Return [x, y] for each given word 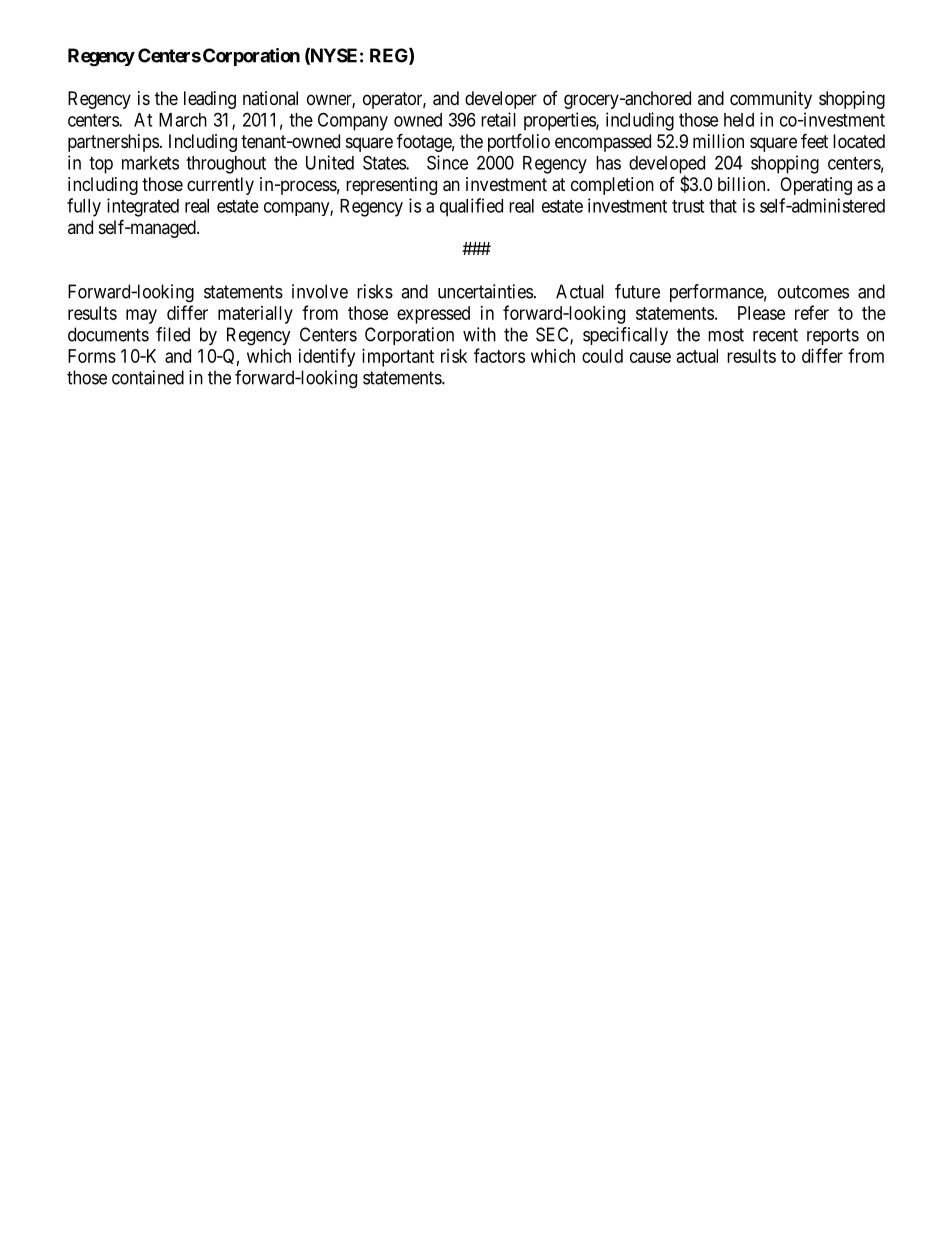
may [141, 316]
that [723, 206]
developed [667, 166]
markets [150, 163]
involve [320, 291]
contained [148, 377]
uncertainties [485, 291]
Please [761, 313]
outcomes [813, 292]
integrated [143, 207]
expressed [433, 315]
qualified [471, 207]
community [771, 100]
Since [447, 162]
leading [210, 100]
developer [501, 100]
